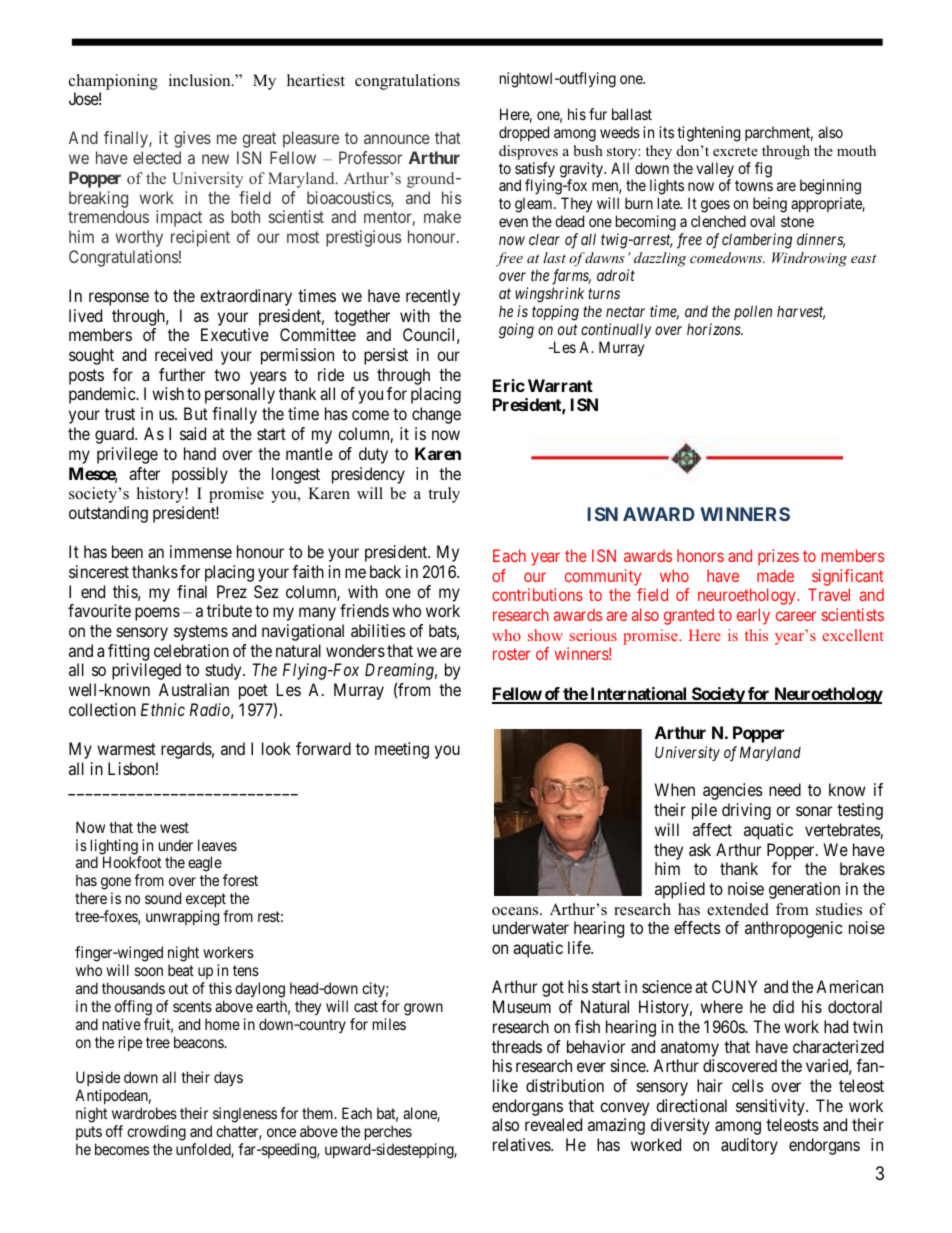 The image size is (952, 1233). I want to click on poems, so click(157, 614).
